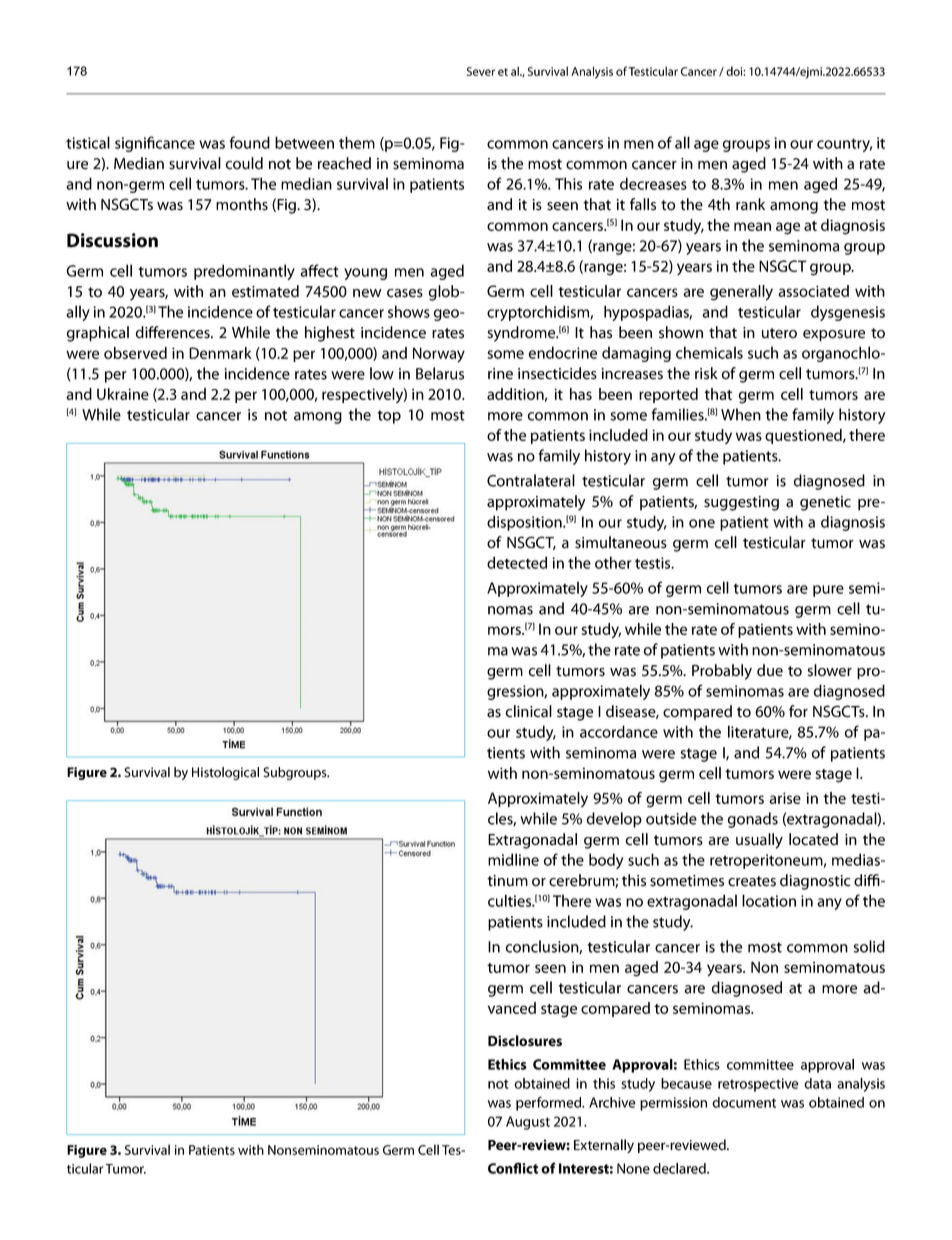  What do you see at coordinates (785, 798) in the screenshot?
I see `arise` at bounding box center [785, 798].
